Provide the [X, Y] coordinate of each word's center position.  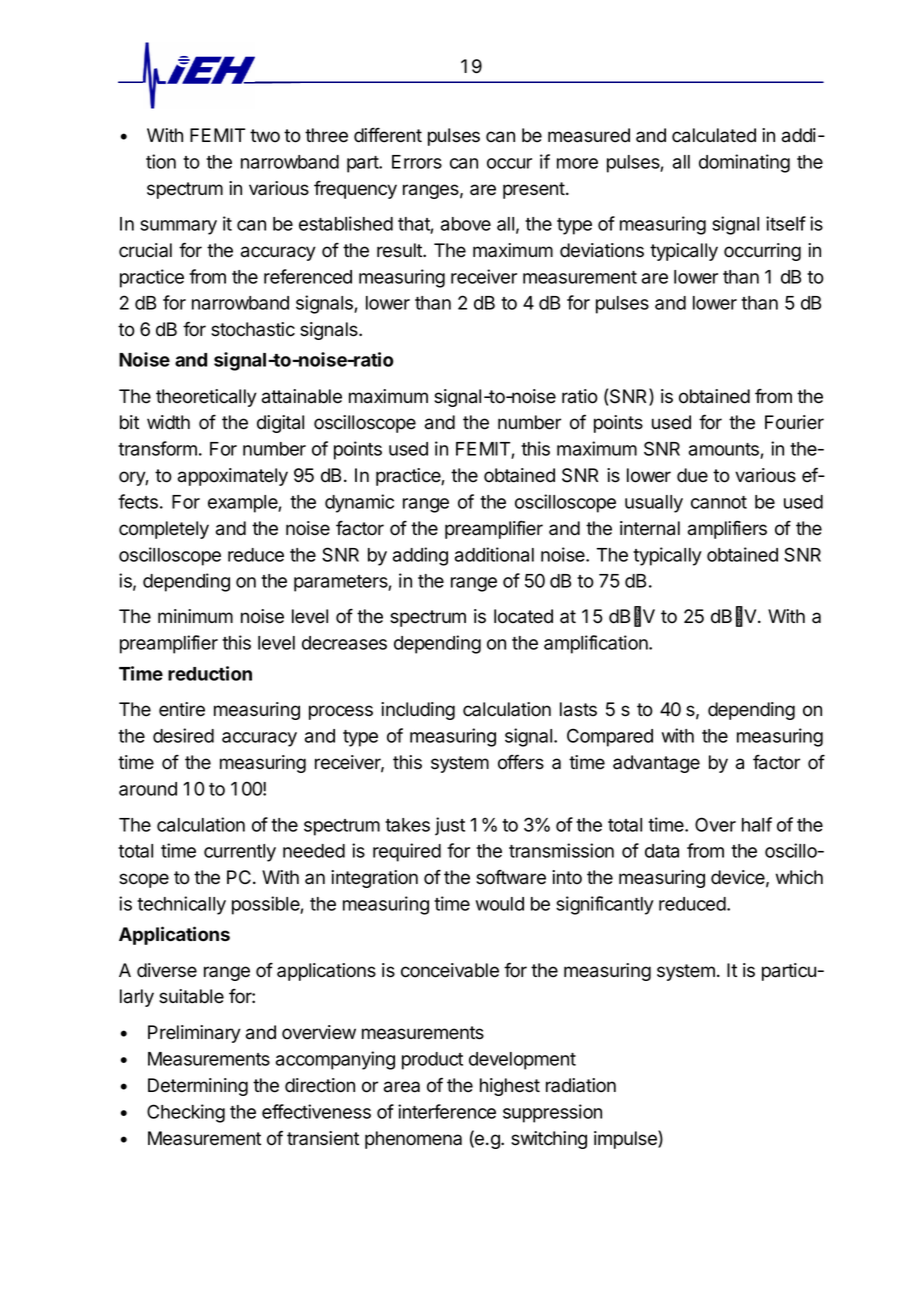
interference [447, 1111]
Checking [186, 1113]
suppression [552, 1113]
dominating [744, 163]
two [265, 136]
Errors [417, 162]
